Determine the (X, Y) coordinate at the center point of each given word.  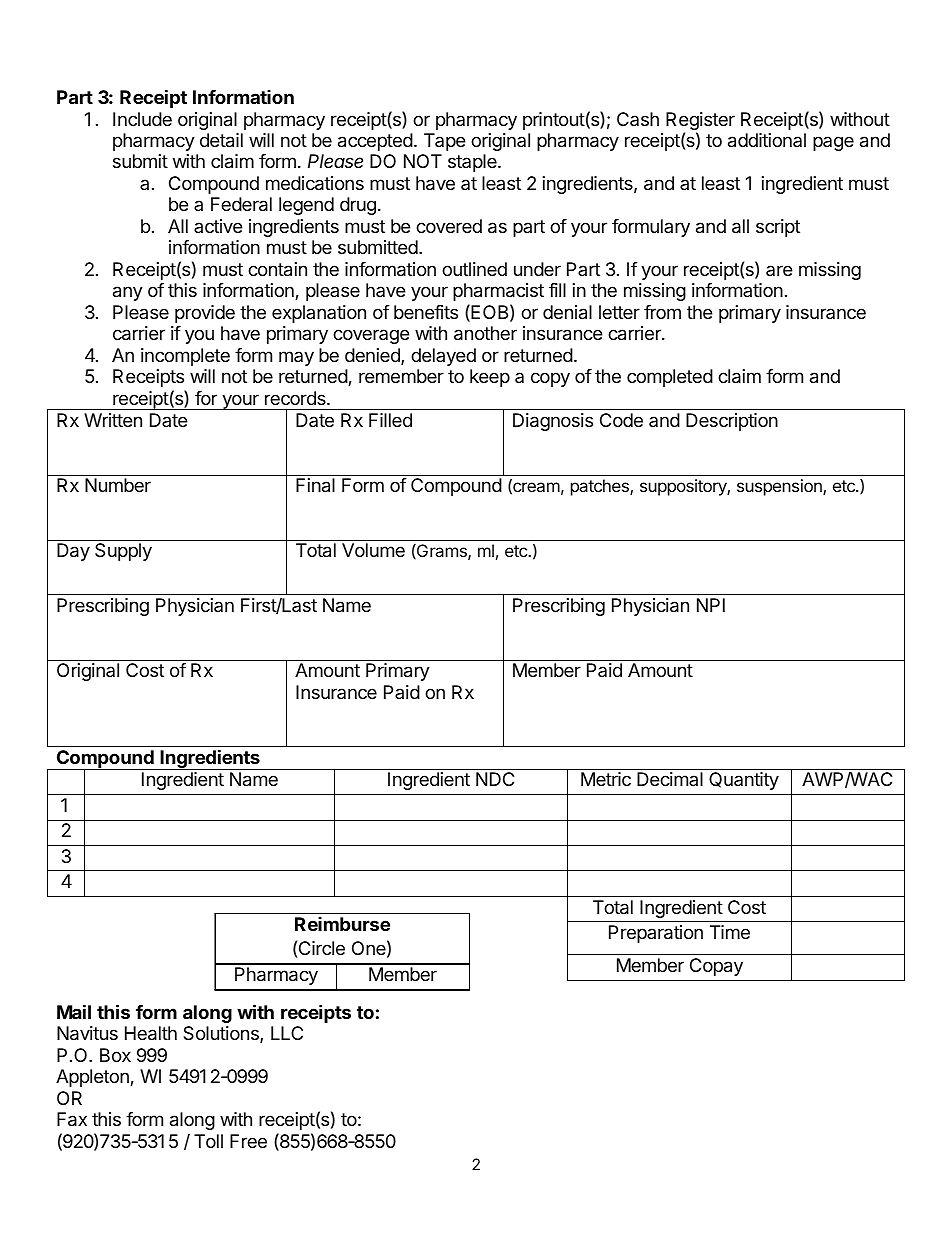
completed (670, 378)
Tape (444, 142)
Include (142, 119)
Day (73, 552)
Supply (123, 552)
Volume (373, 550)
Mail (74, 1011)
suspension (780, 487)
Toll (208, 1141)
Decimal (670, 779)
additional (767, 140)
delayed (443, 357)
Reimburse (342, 924)
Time (730, 932)
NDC (495, 779)
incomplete (185, 357)
